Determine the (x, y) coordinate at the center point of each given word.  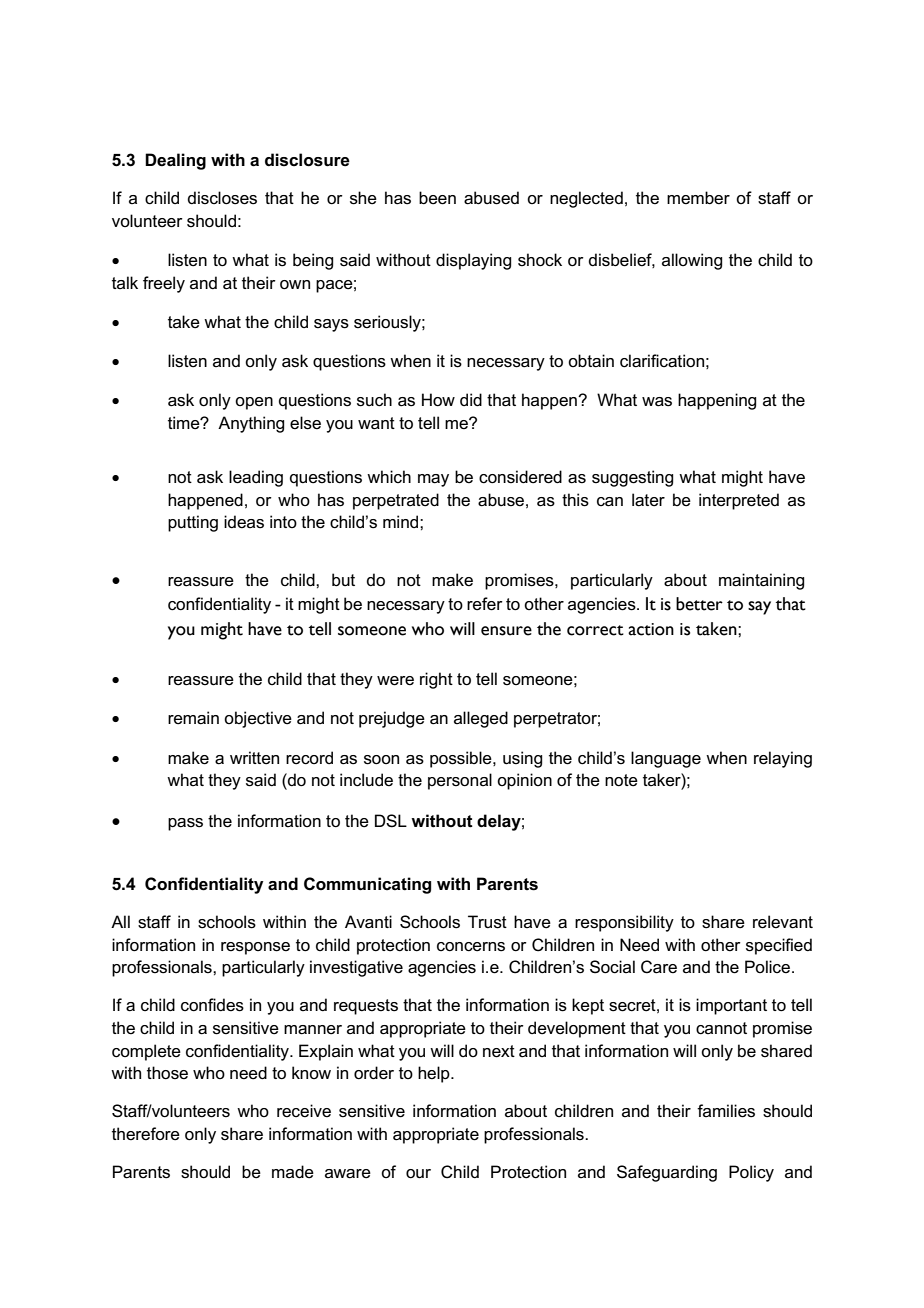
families (726, 1111)
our (418, 1174)
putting (193, 523)
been (437, 198)
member (698, 197)
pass (185, 824)
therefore (146, 1134)
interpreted (739, 501)
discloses (222, 198)
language (666, 759)
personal (460, 781)
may (433, 480)
